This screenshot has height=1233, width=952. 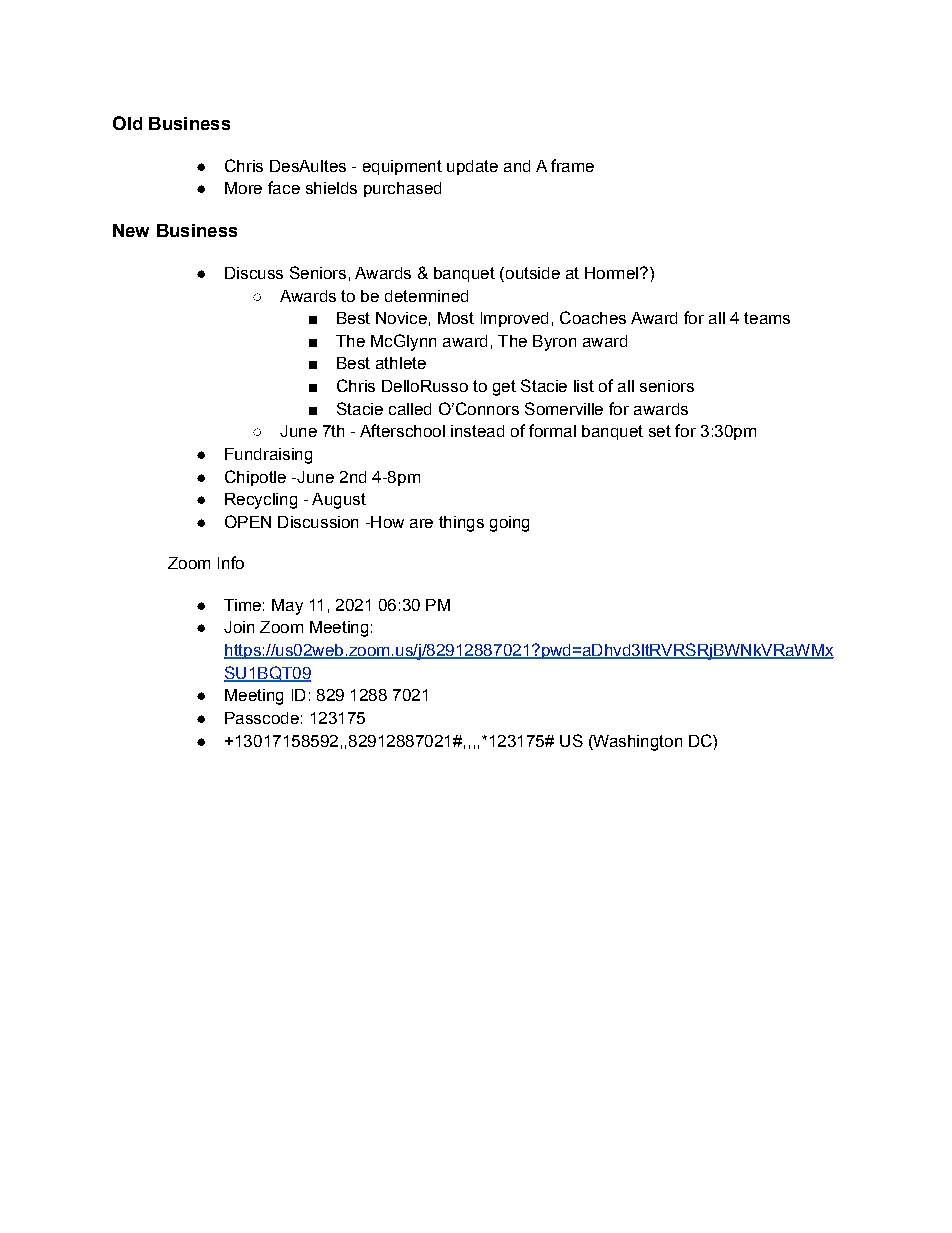 What do you see at coordinates (477, 431) in the screenshot?
I see `instead` at bounding box center [477, 431].
